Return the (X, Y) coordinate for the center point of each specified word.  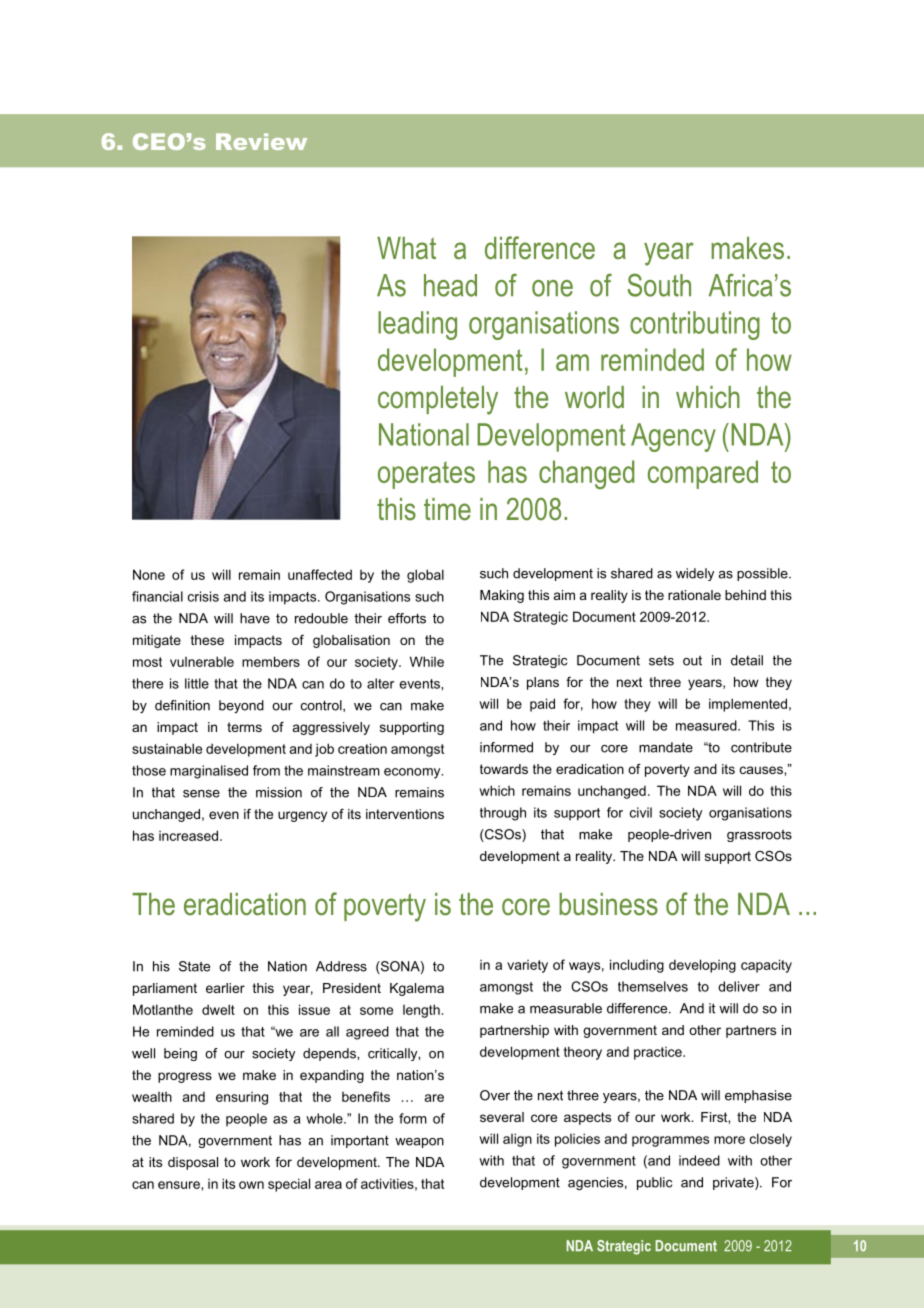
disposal (193, 1163)
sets (661, 660)
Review (261, 141)
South (659, 285)
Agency (673, 437)
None (149, 574)
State (194, 966)
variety (527, 966)
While (427, 661)
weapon (419, 1143)
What (406, 248)
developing (702, 966)
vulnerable (202, 661)
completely (438, 400)
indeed (699, 1160)
